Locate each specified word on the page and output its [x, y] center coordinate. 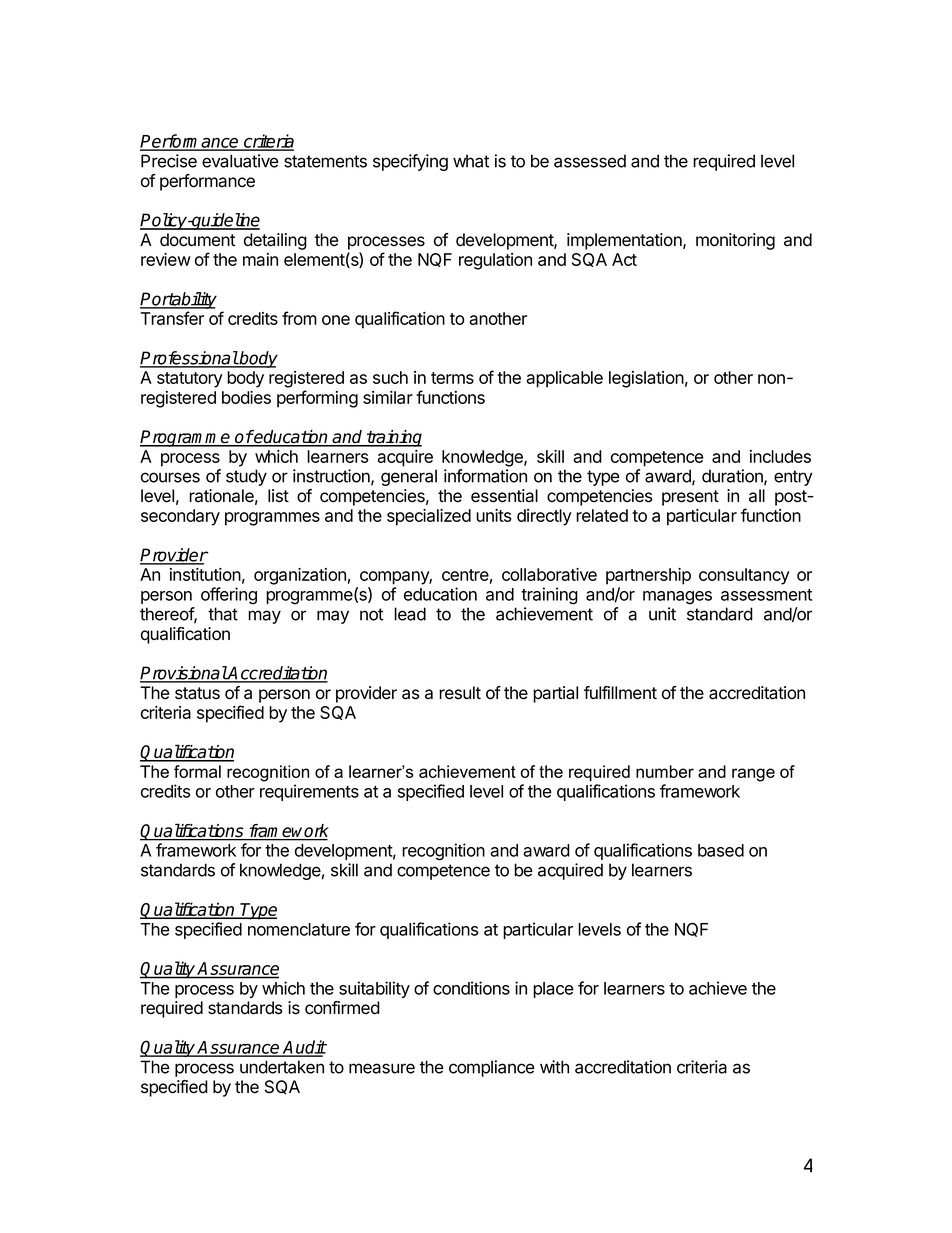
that [223, 614]
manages [677, 598]
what [471, 161]
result [460, 693]
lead [410, 614]
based [721, 850]
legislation [646, 379]
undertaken [282, 1067]
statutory [190, 380]
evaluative [240, 161]
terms [452, 378]
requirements [309, 792]
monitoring [735, 241]
